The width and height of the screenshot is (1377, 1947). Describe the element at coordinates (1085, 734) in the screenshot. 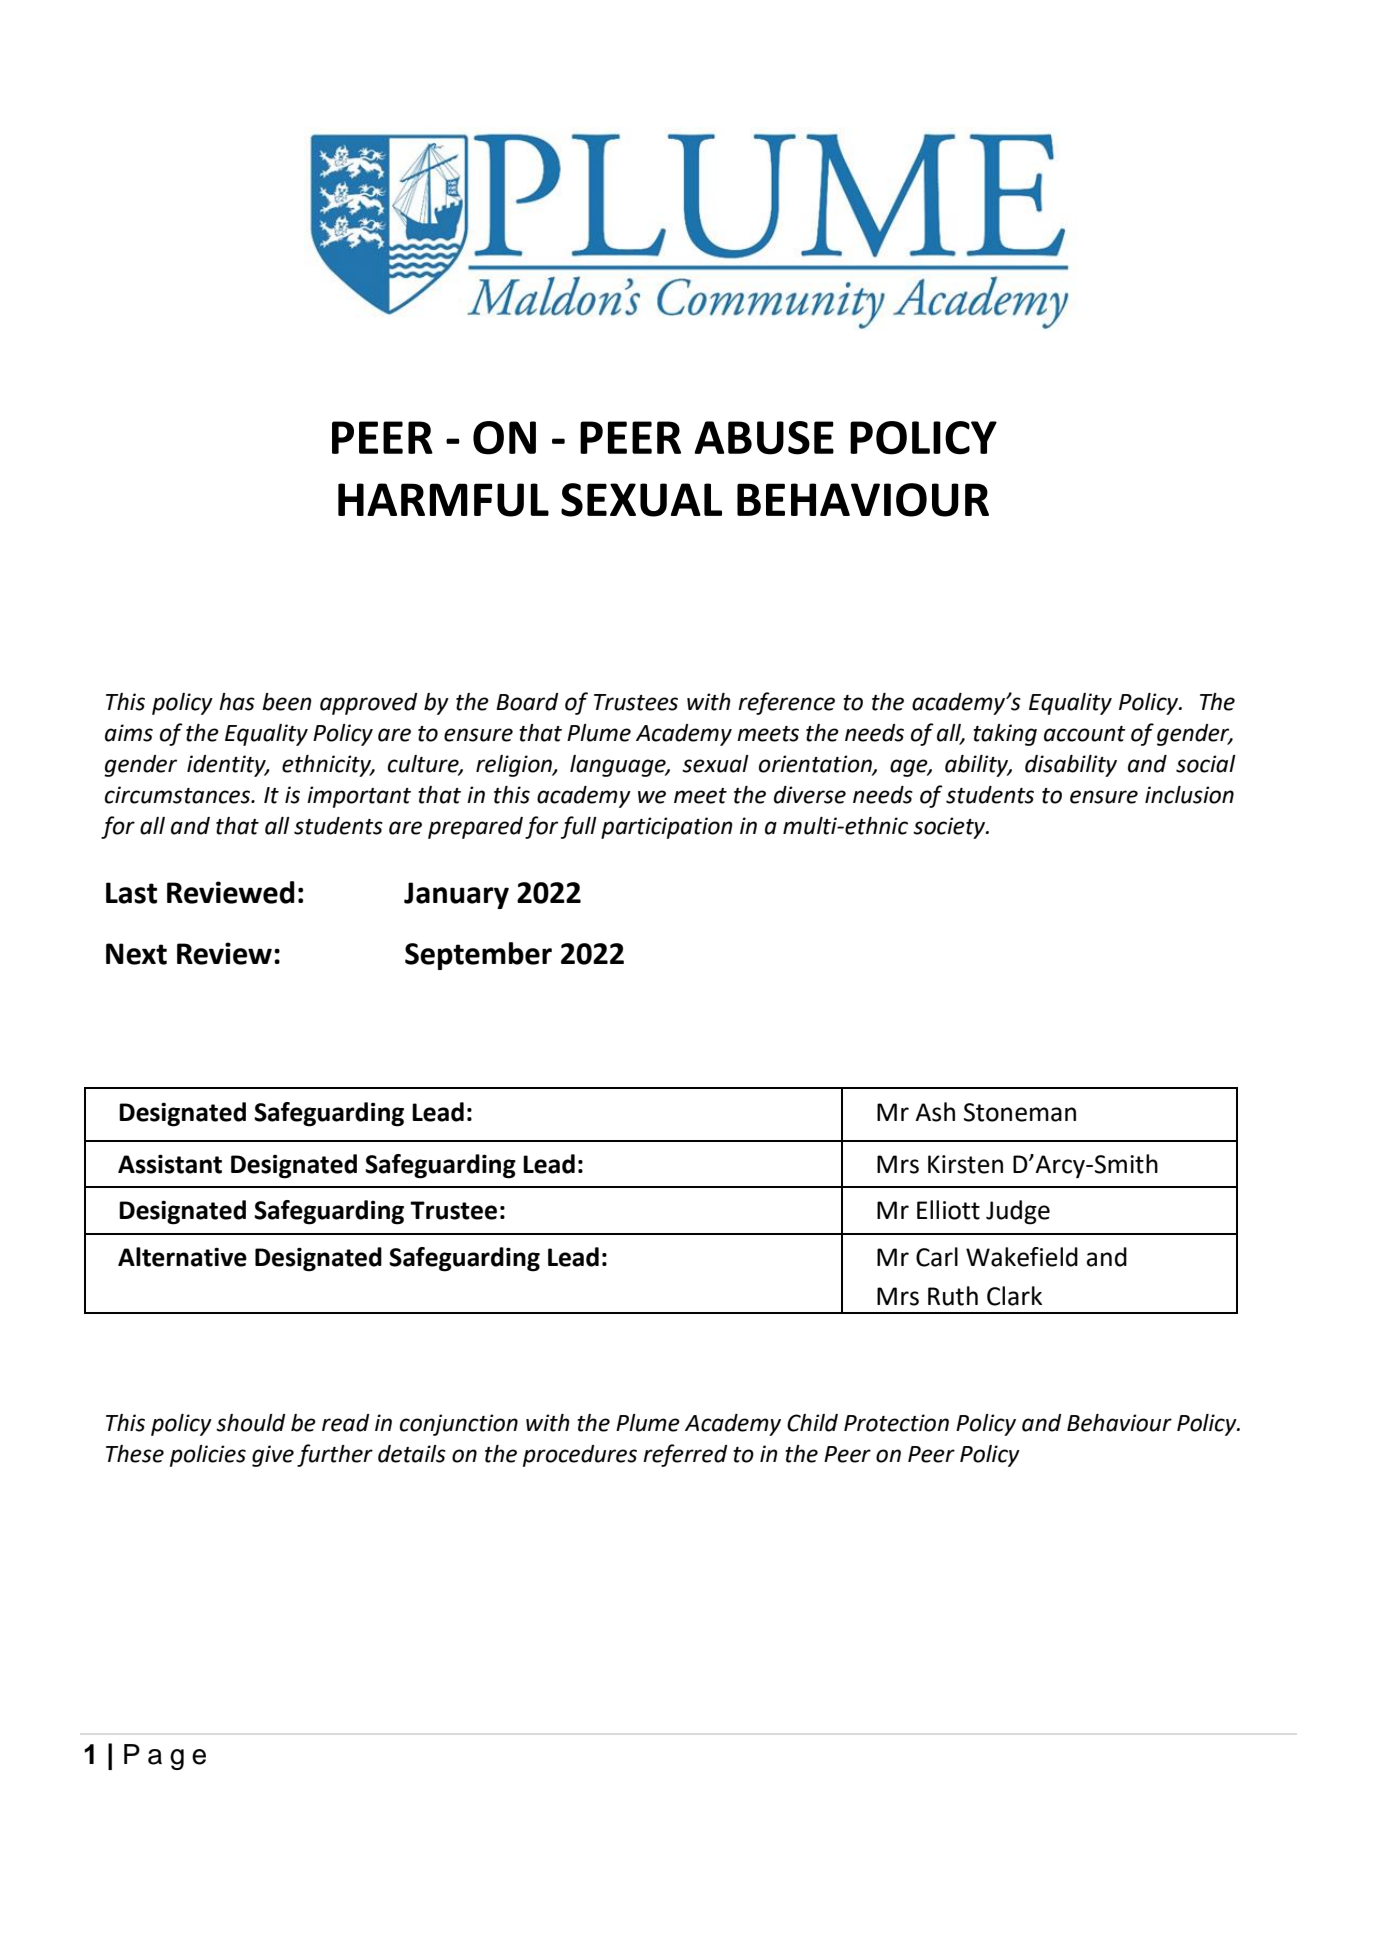

I see `account` at that location.
